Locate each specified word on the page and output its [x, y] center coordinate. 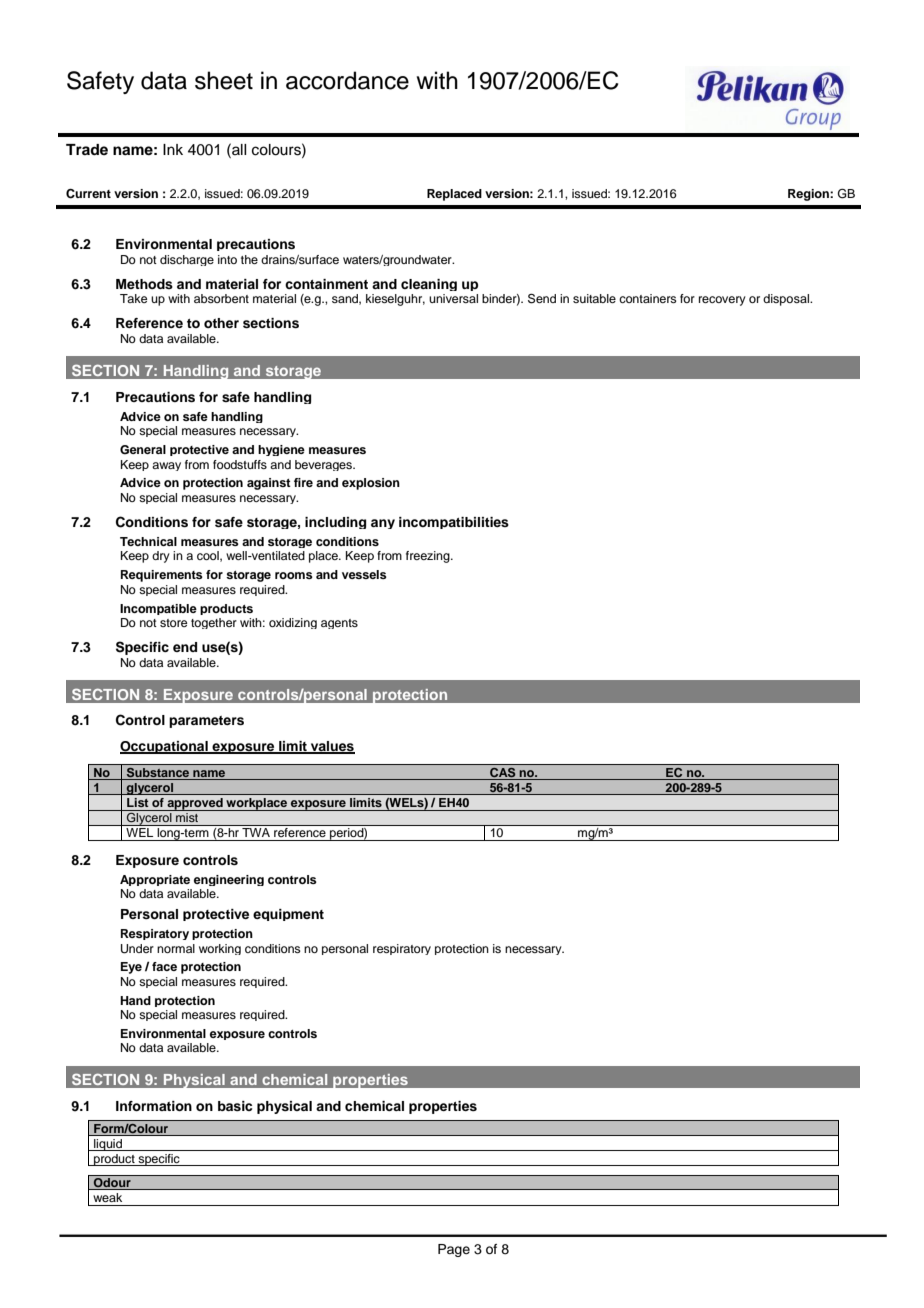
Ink [173, 149]
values [331, 747]
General [143, 450]
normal [176, 948]
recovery [722, 301]
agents [339, 624]
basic [235, 1106]
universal [453, 298]
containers [648, 298]
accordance [347, 80]
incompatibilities [454, 523]
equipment [288, 915]
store [173, 623]
